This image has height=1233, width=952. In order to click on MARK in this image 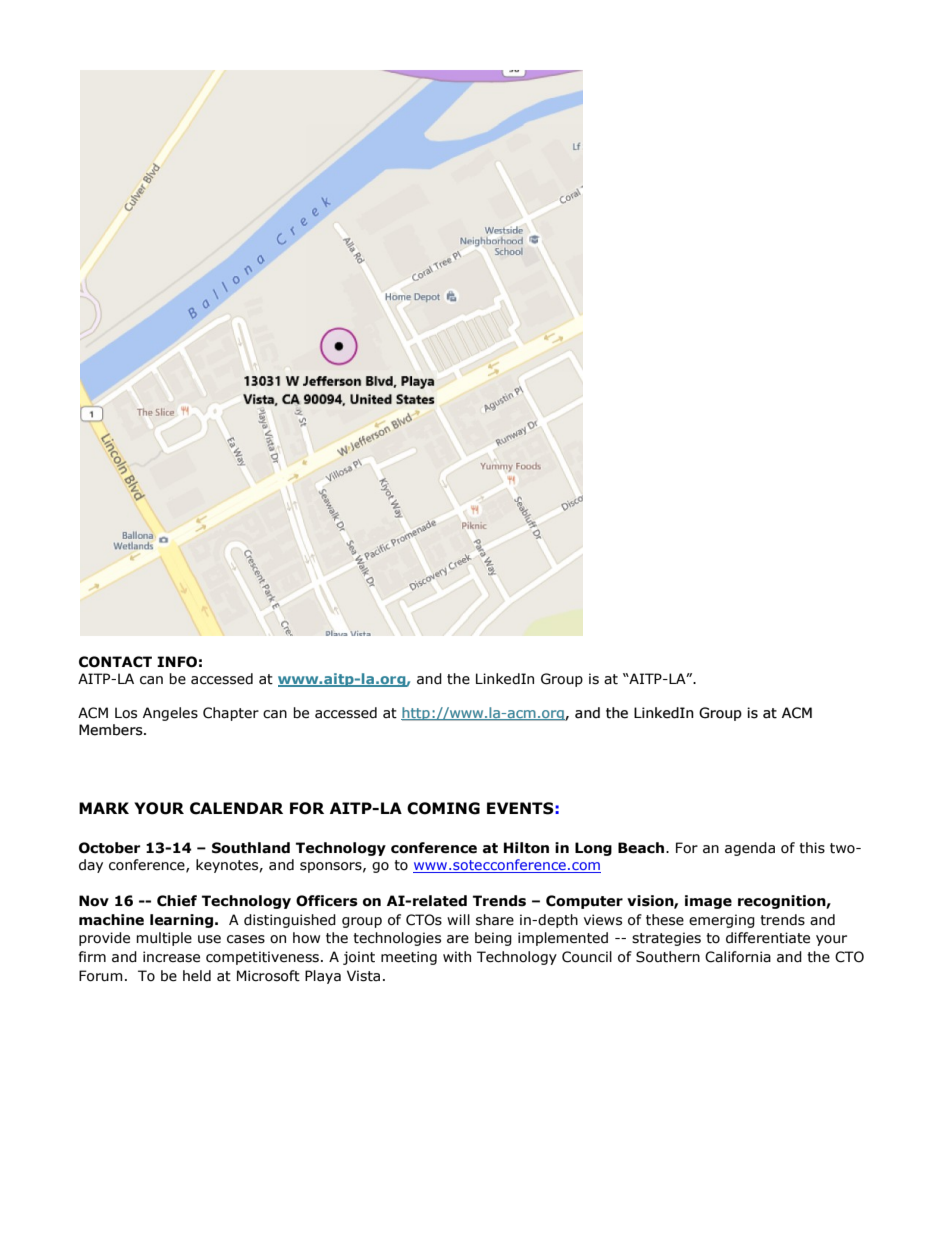, I will do `click(104, 808)`.
